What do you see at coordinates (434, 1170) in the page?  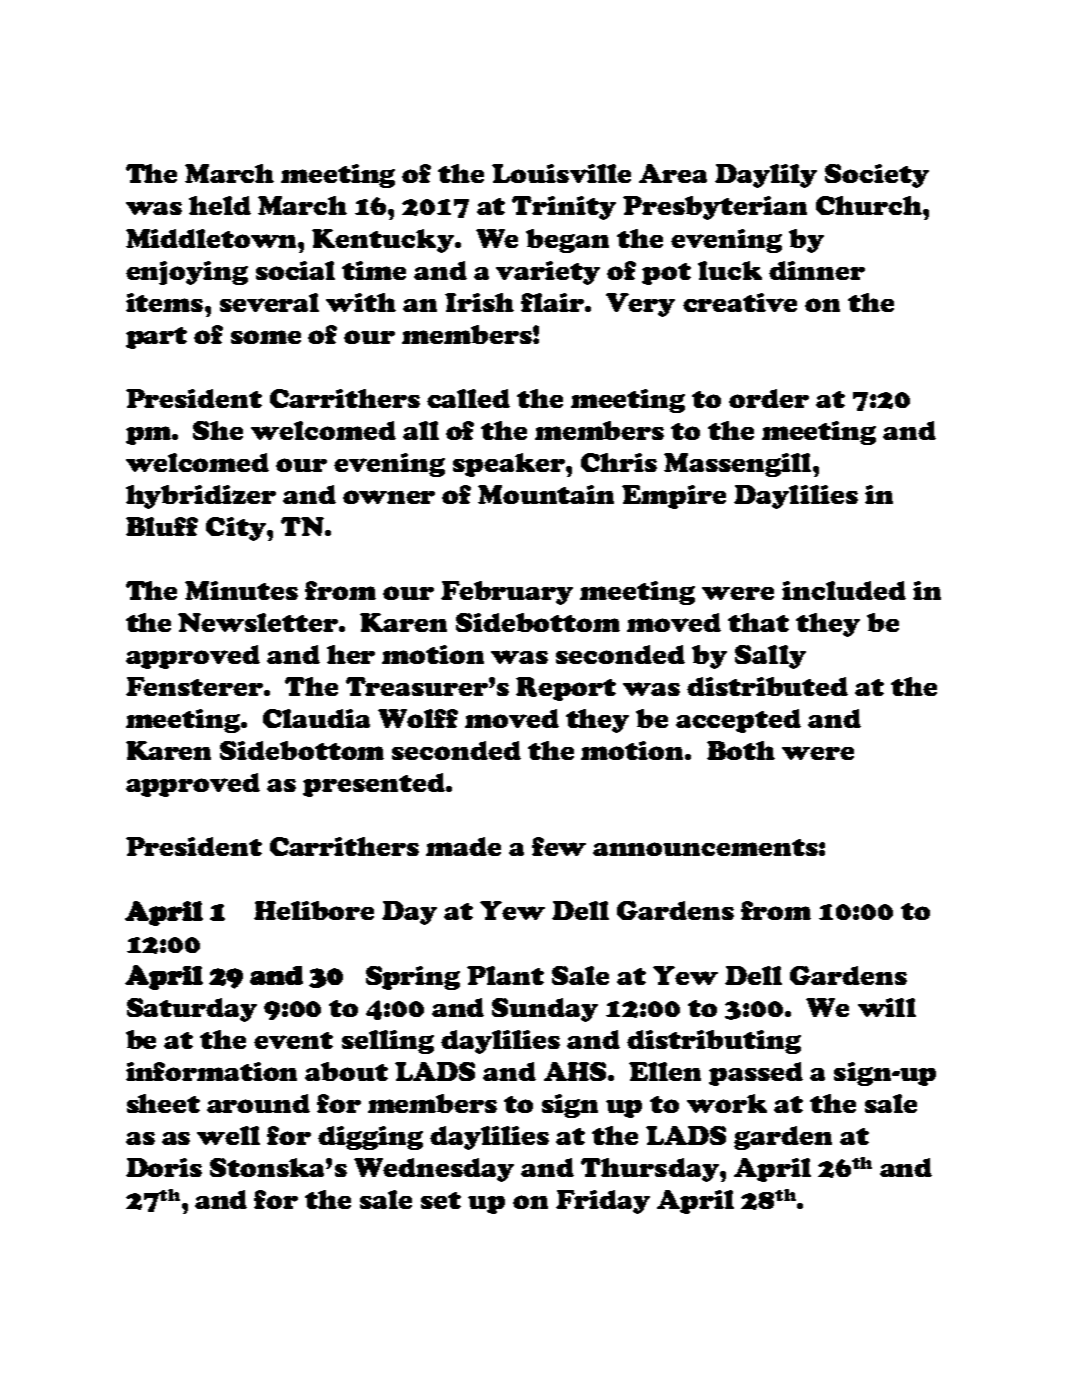 I see `Wednesday` at bounding box center [434, 1170].
